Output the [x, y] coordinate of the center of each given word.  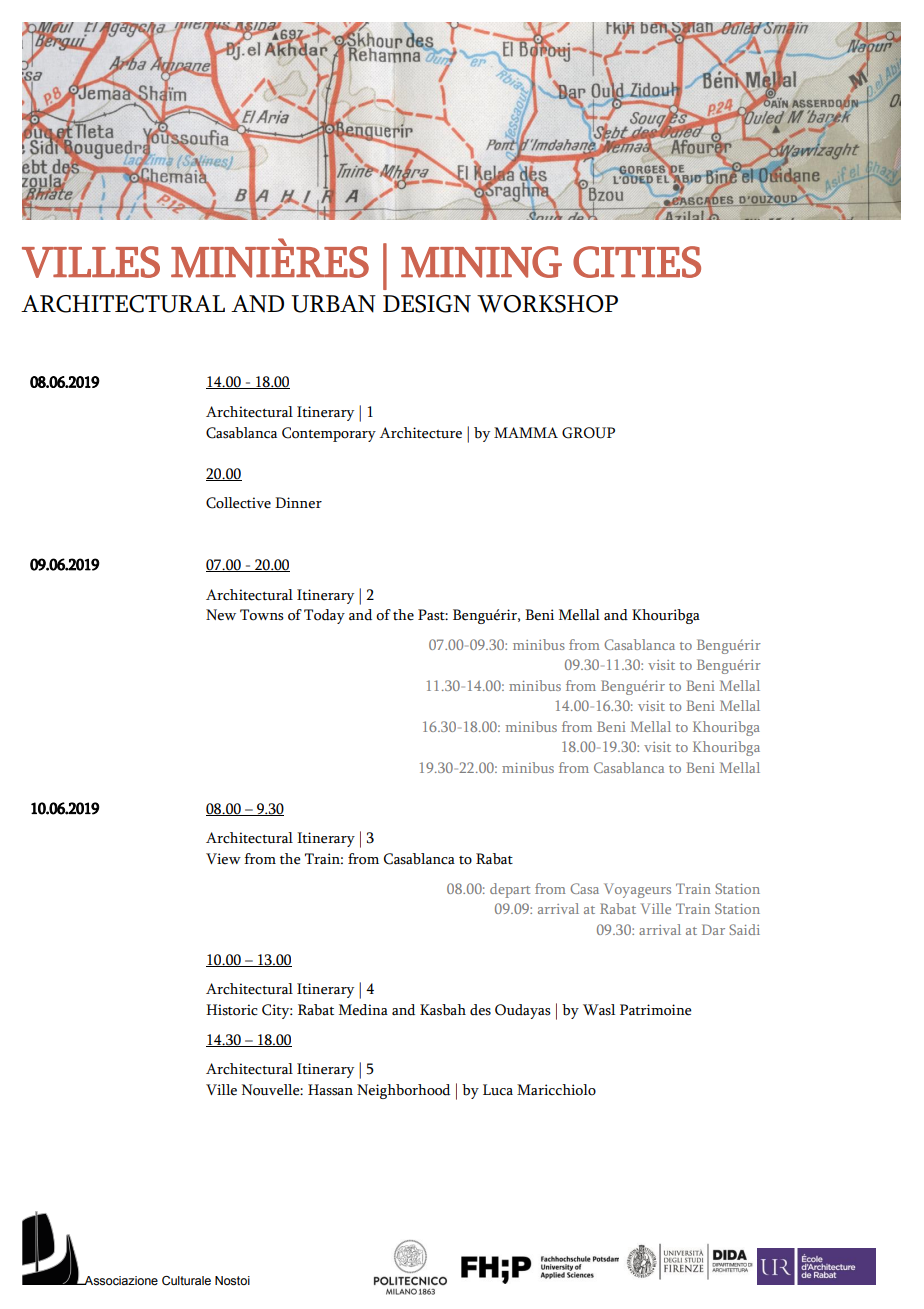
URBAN [333, 304]
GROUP [588, 433]
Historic [232, 1010]
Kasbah [443, 1010]
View [223, 859]
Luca [498, 1090]
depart [510, 890]
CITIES [637, 262]
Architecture [420, 433]
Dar [713, 929]
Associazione [120, 1280]
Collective [238, 503]
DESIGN [427, 304]
